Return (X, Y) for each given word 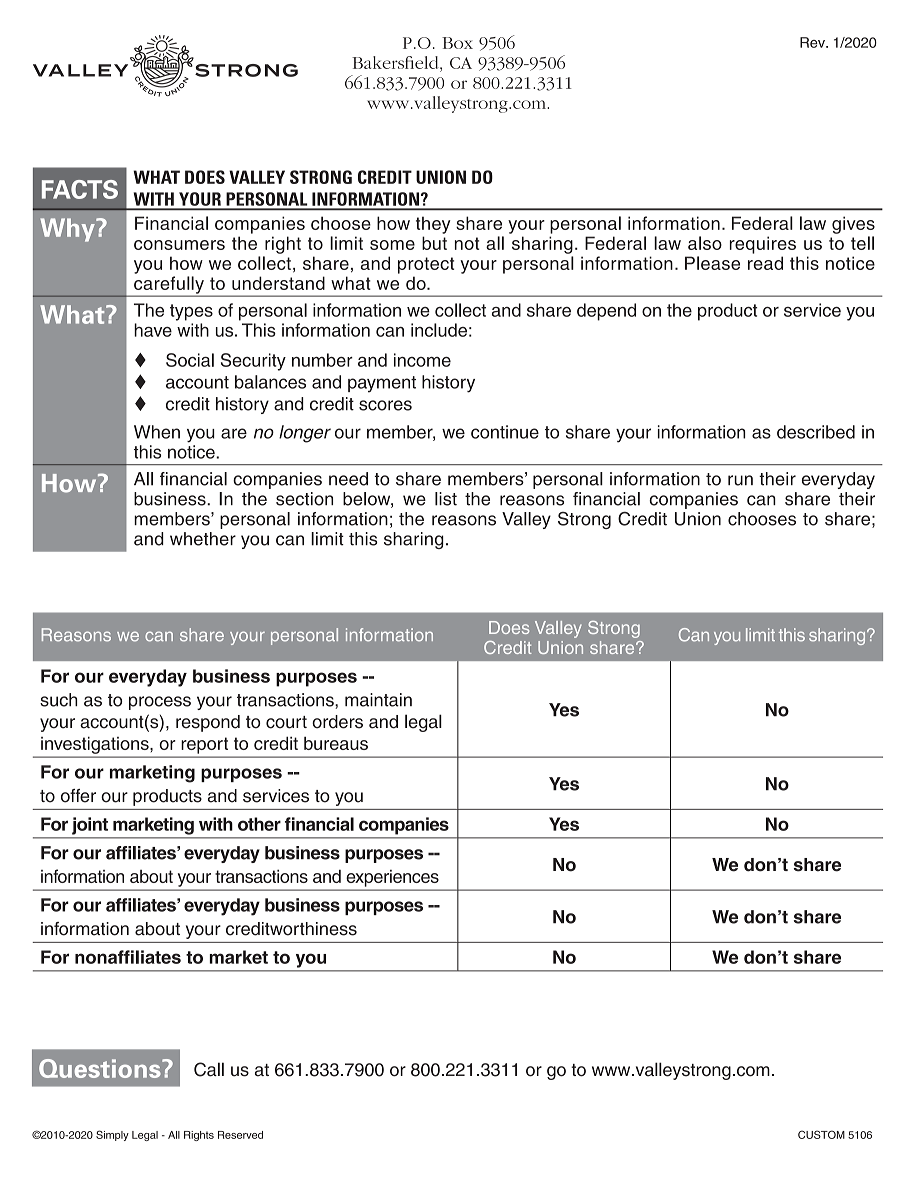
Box (457, 43)
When (157, 432)
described (816, 432)
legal (423, 723)
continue (505, 432)
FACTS (80, 189)
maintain (378, 700)
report (205, 746)
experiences (393, 878)
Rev (813, 42)
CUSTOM (821, 1134)
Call (209, 1069)
